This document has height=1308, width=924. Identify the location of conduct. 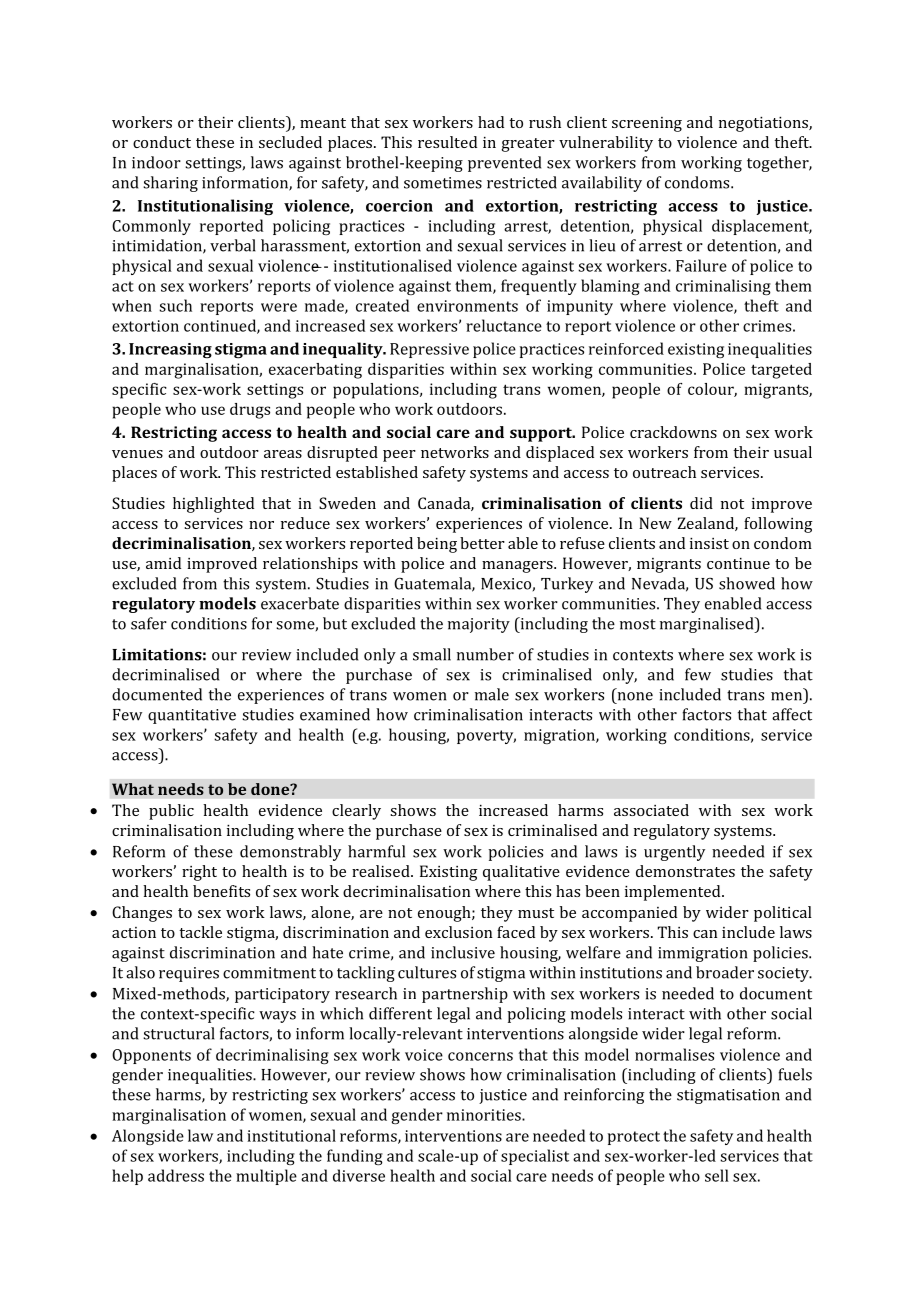
(162, 142).
